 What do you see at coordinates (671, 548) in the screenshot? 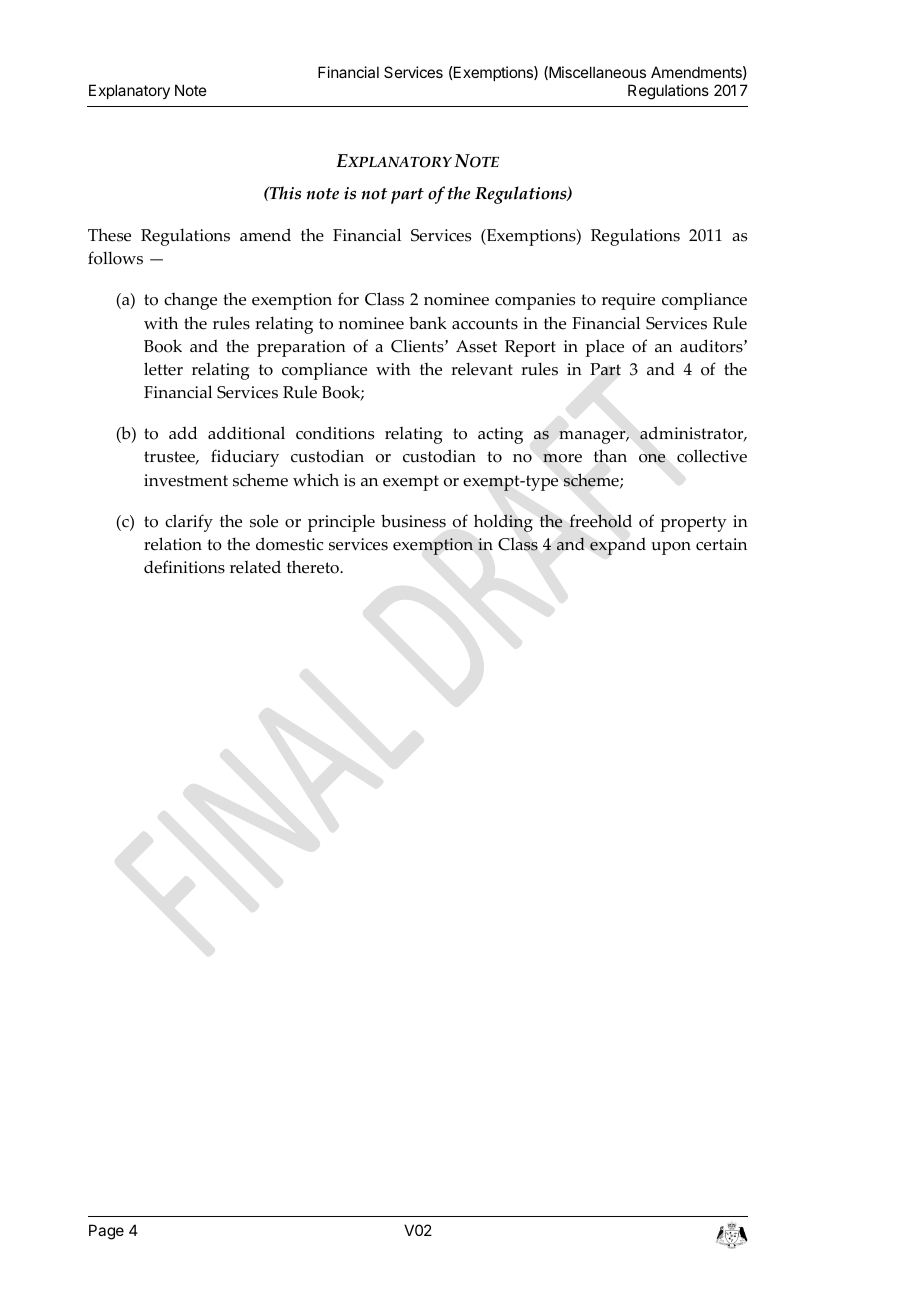
I see `upon` at bounding box center [671, 548].
